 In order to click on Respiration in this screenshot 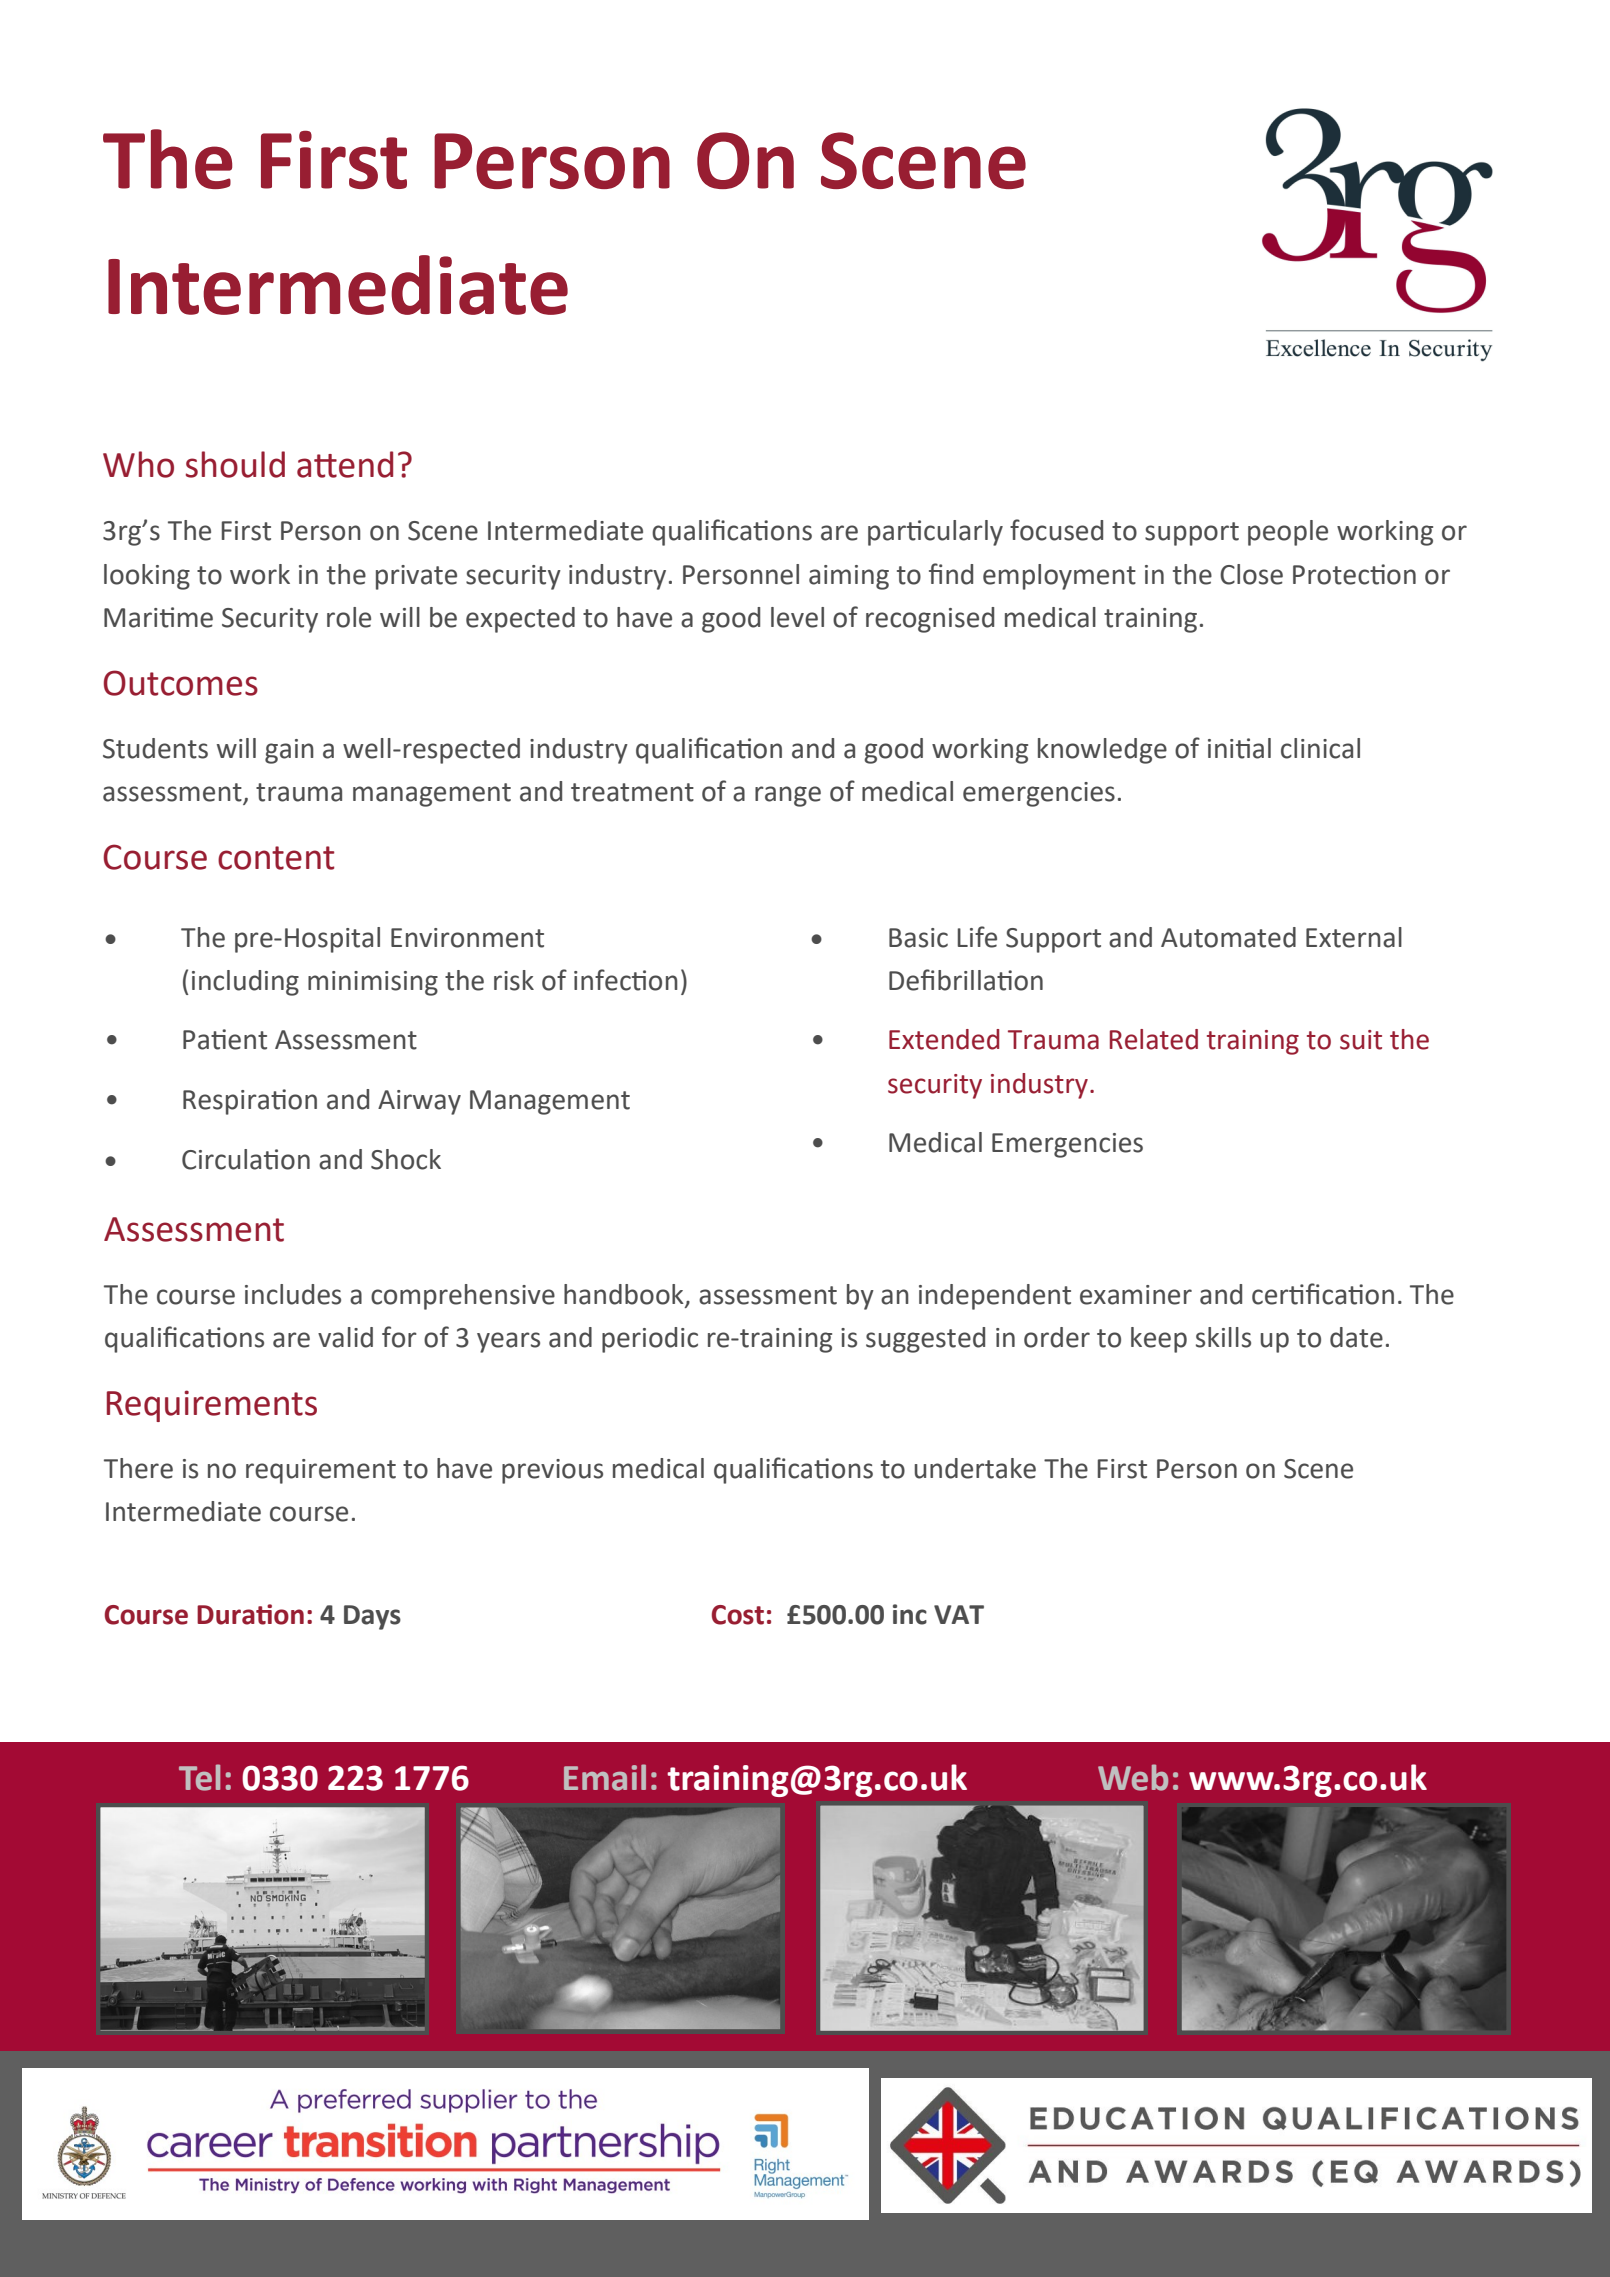, I will do `click(250, 1102)`.
